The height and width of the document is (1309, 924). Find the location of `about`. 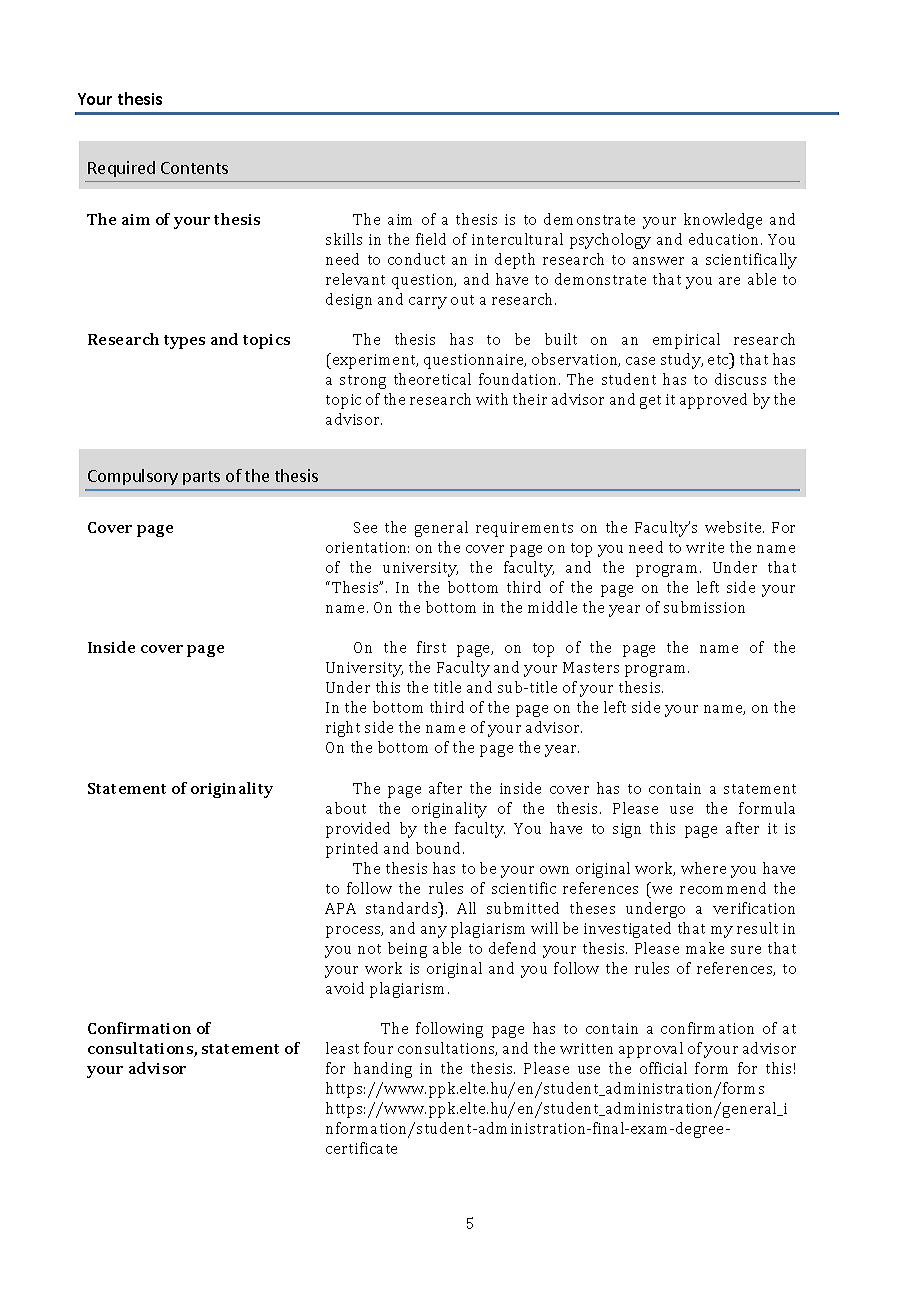

about is located at coordinates (346, 808).
